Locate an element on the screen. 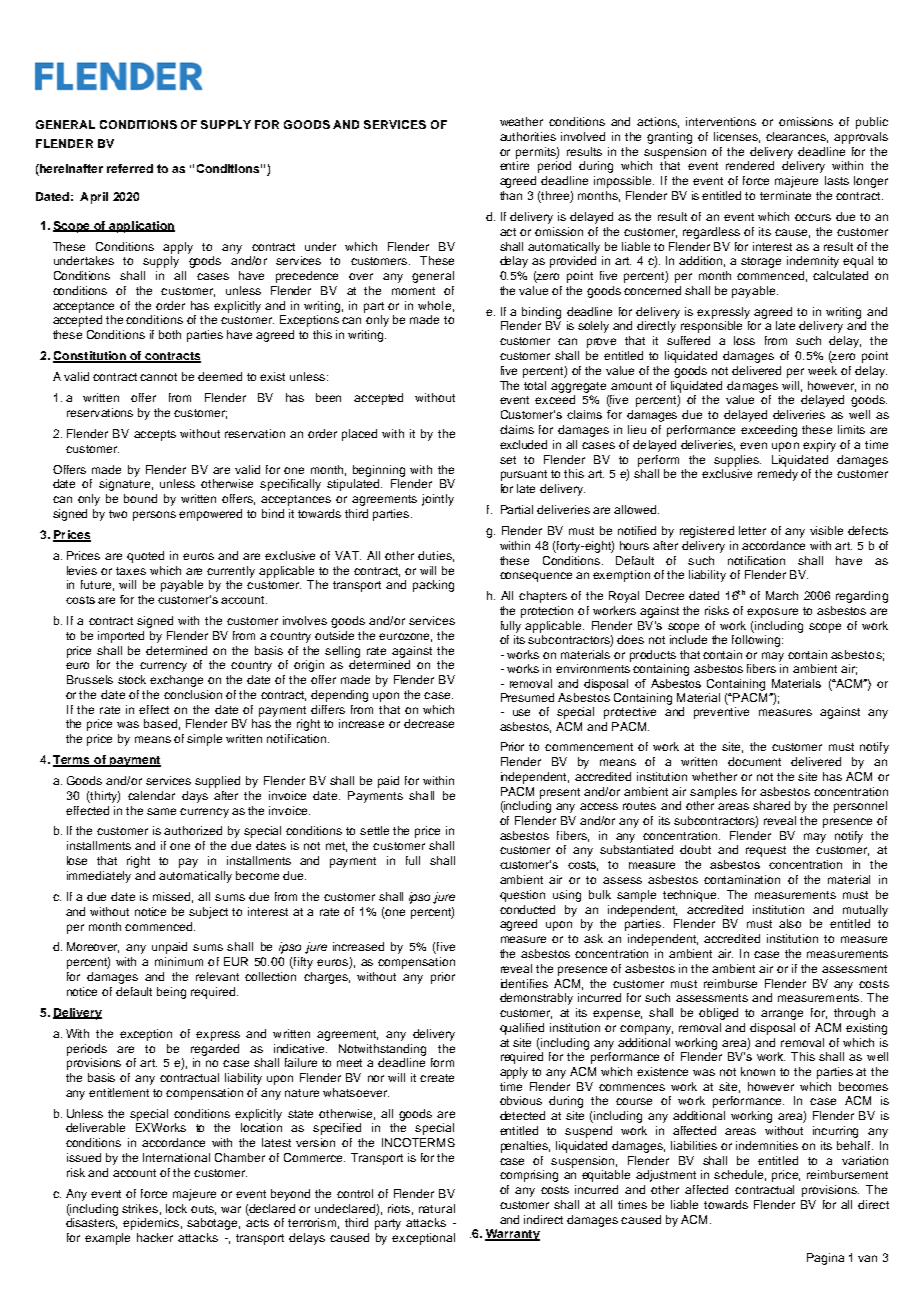 This screenshot has width=924, height=1308. Pagina is located at coordinates (825, 1259).
